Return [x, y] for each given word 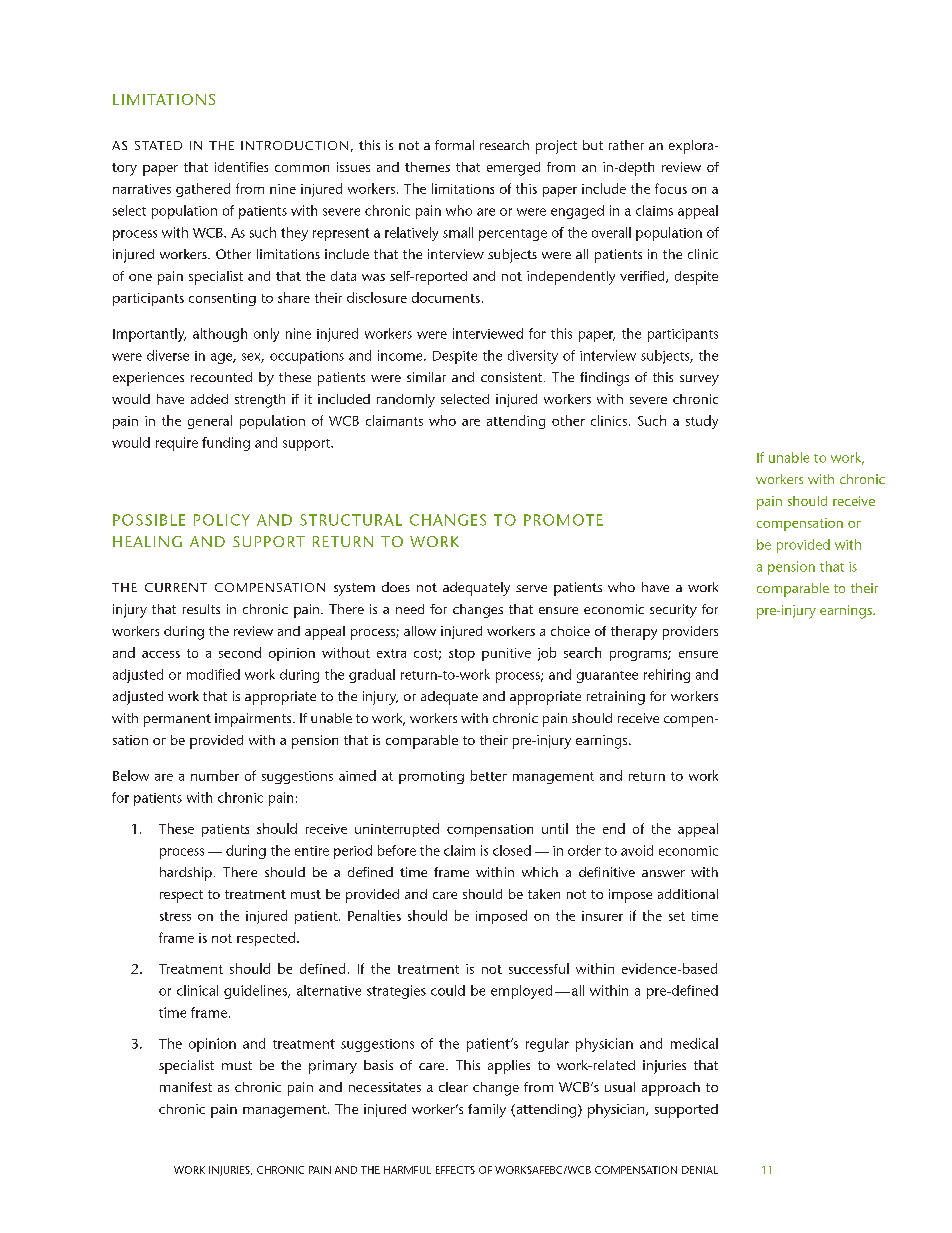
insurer [602, 916]
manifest [186, 1087]
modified [213, 674]
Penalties [374, 915]
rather [626, 145]
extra [391, 653]
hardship [186, 874]
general [210, 422]
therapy [634, 633]
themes [427, 167]
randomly [406, 401]
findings [604, 379]
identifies [241, 167]
